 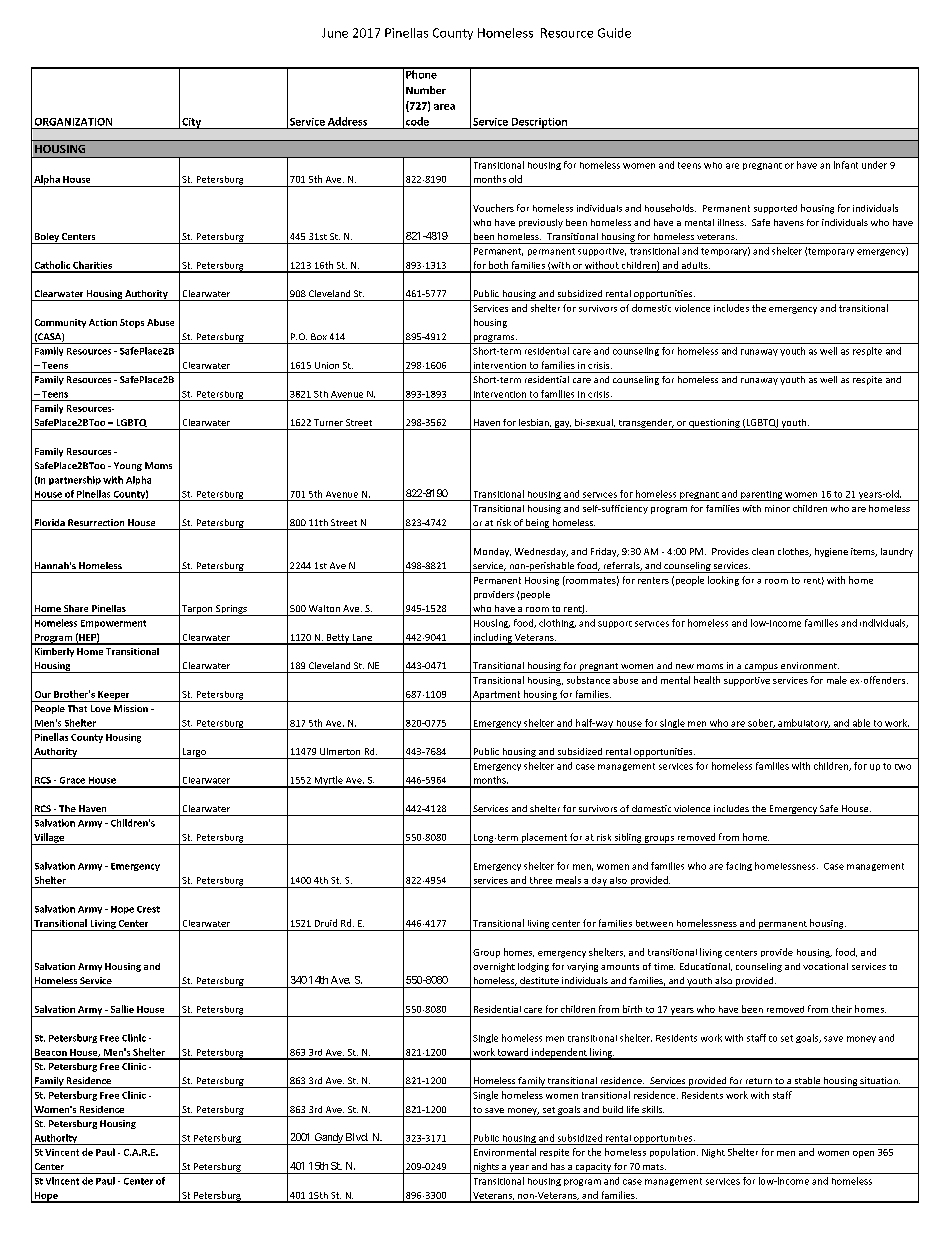 I want to click on being, so click(x=537, y=524).
